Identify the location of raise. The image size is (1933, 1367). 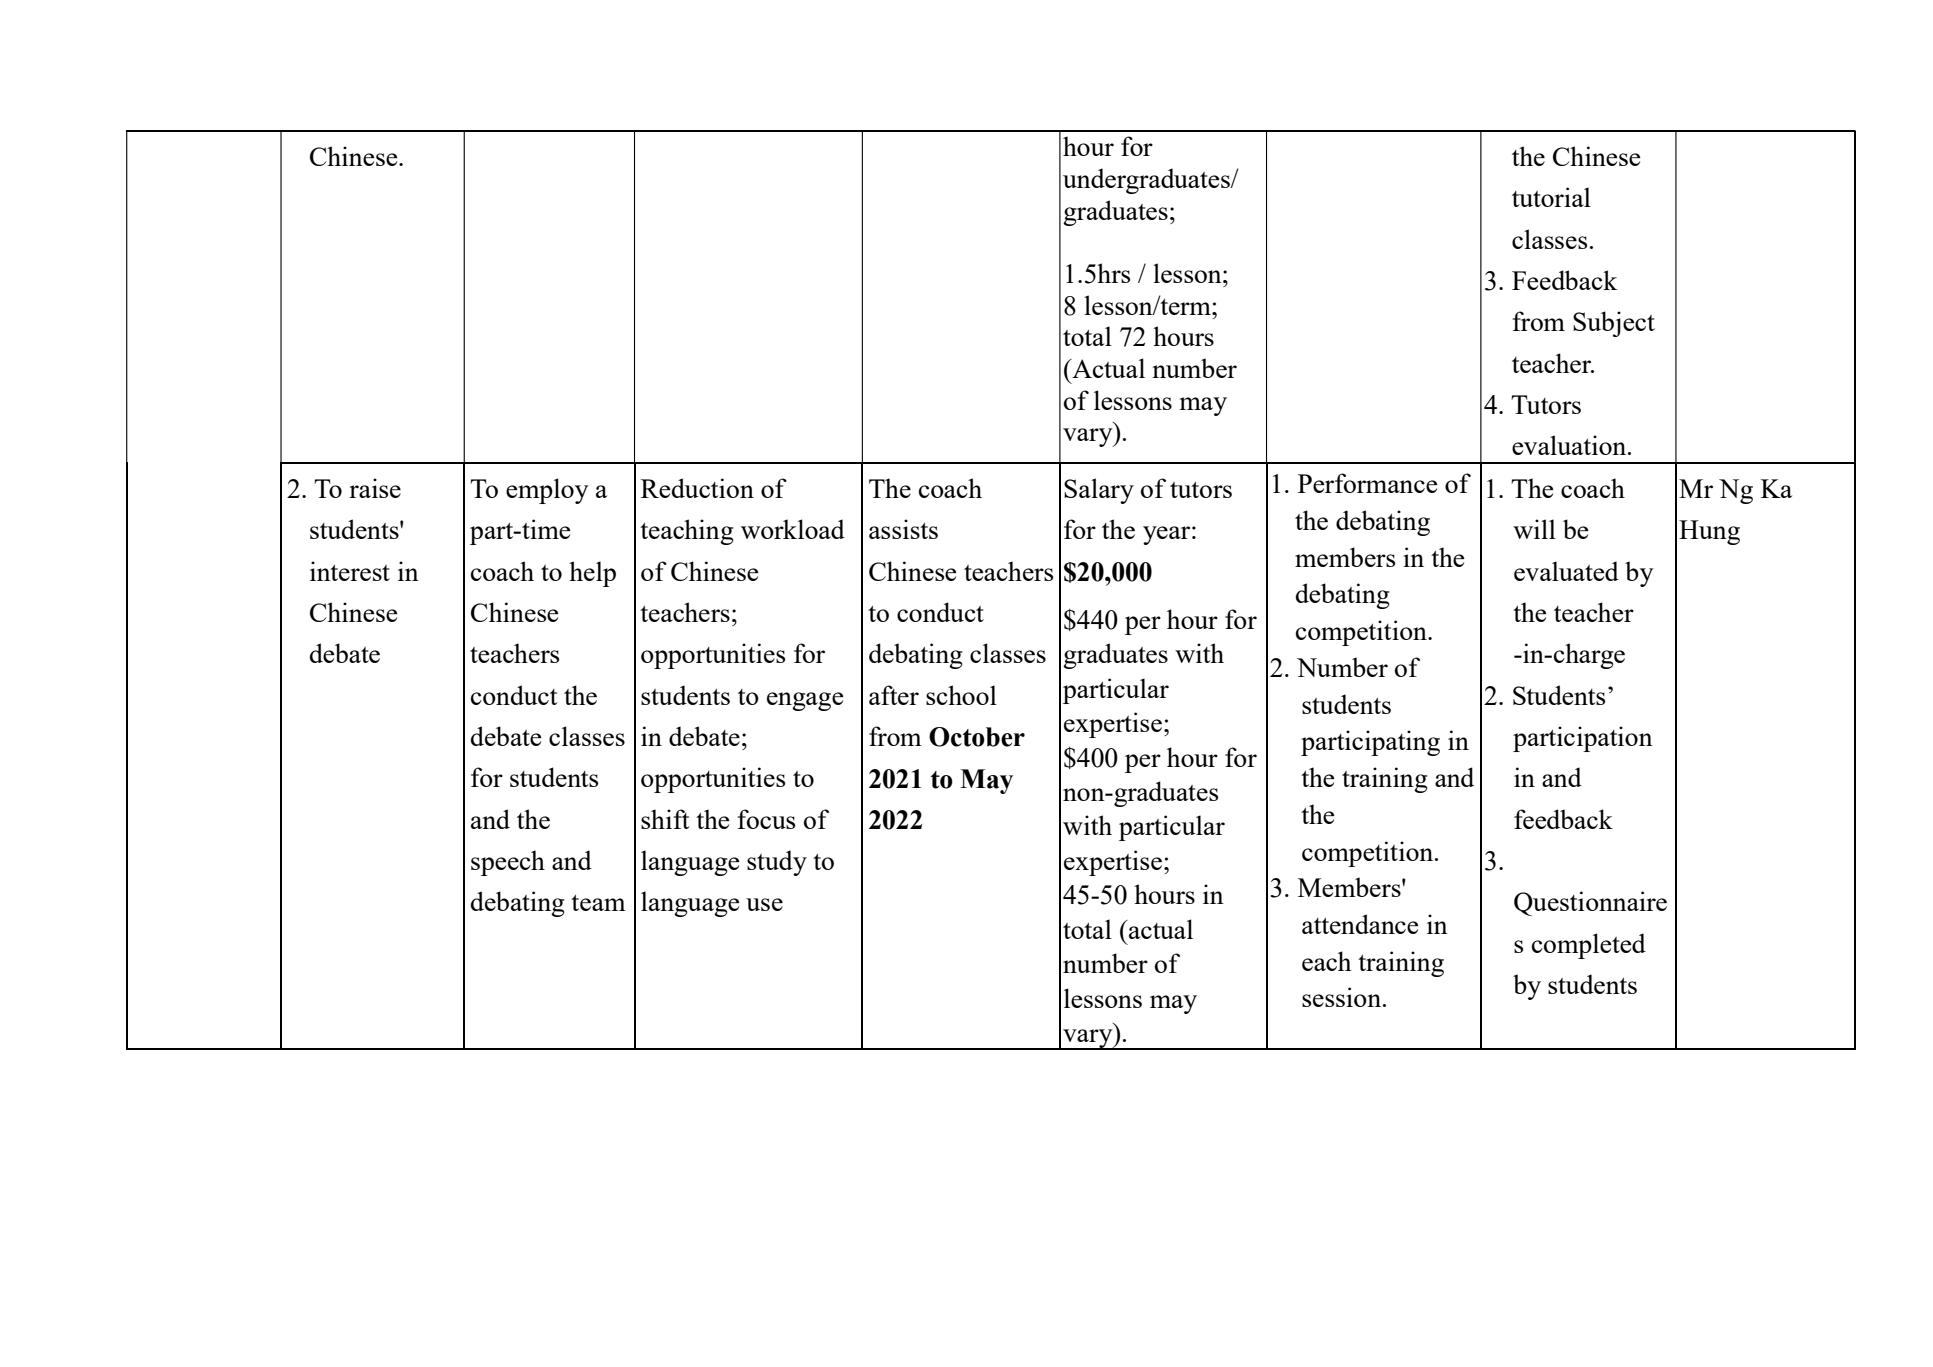
(375, 488).
